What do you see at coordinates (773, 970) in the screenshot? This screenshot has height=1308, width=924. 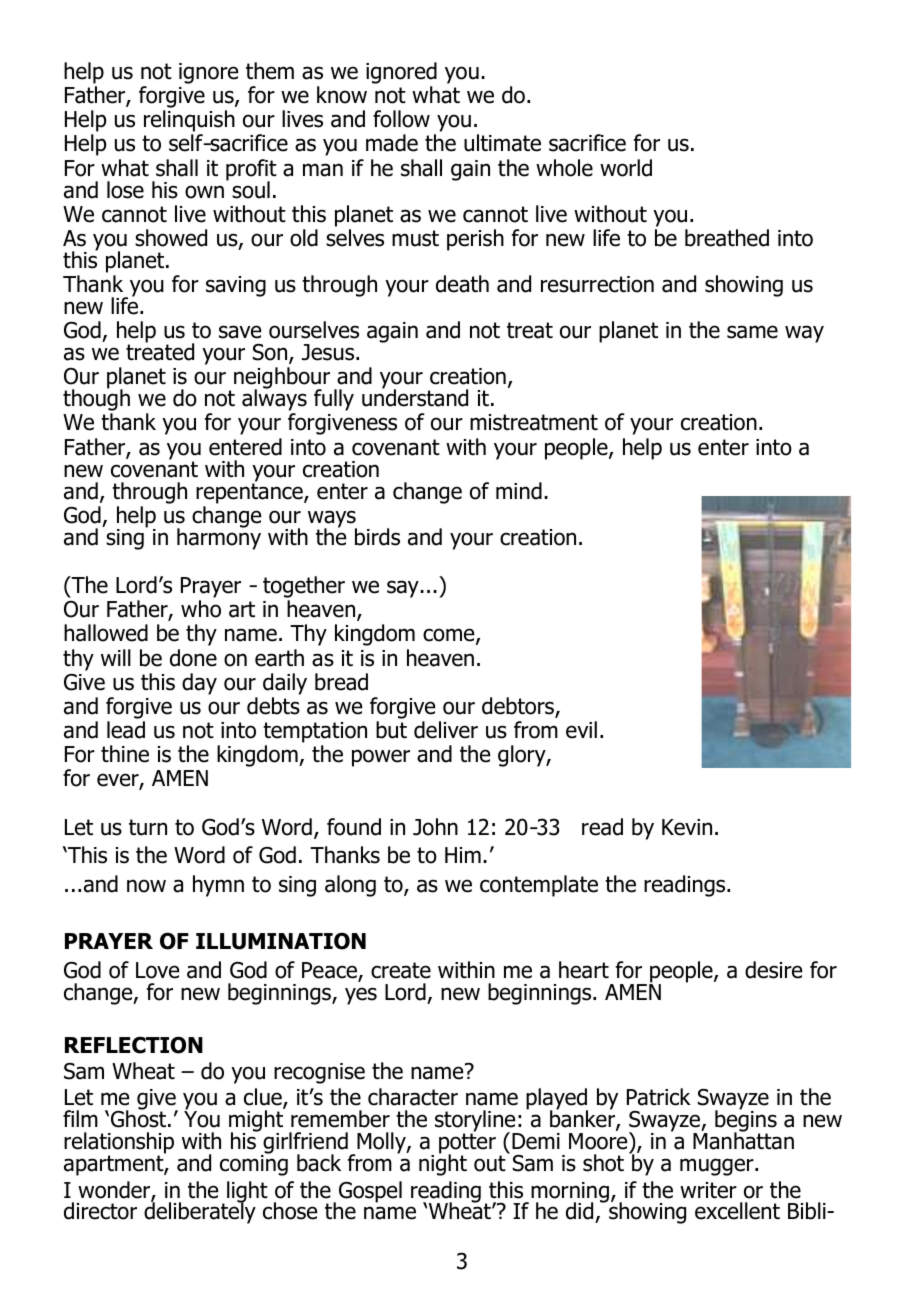 I see `desire` at bounding box center [773, 970].
